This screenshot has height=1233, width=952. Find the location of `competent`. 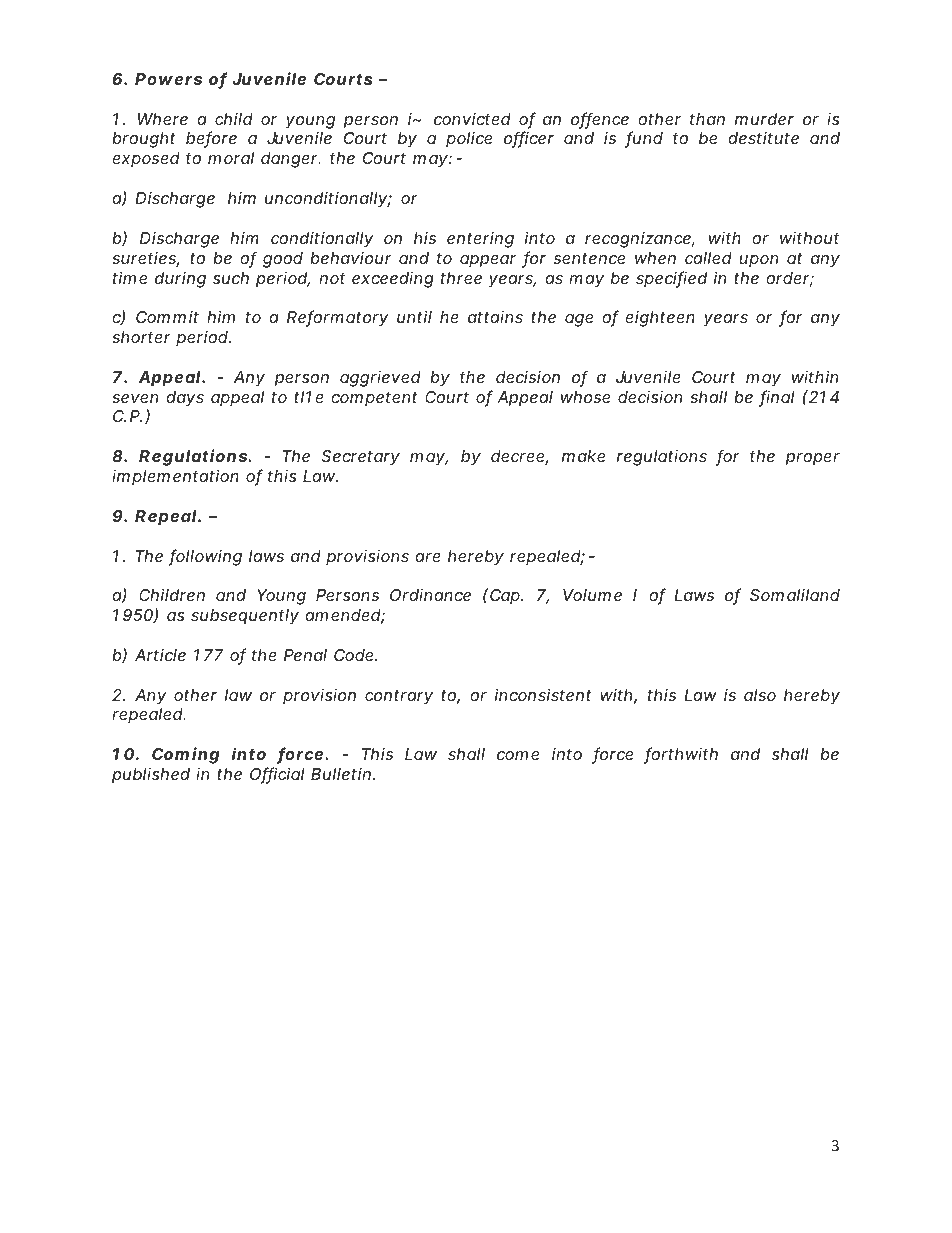

competent is located at coordinates (374, 399).
